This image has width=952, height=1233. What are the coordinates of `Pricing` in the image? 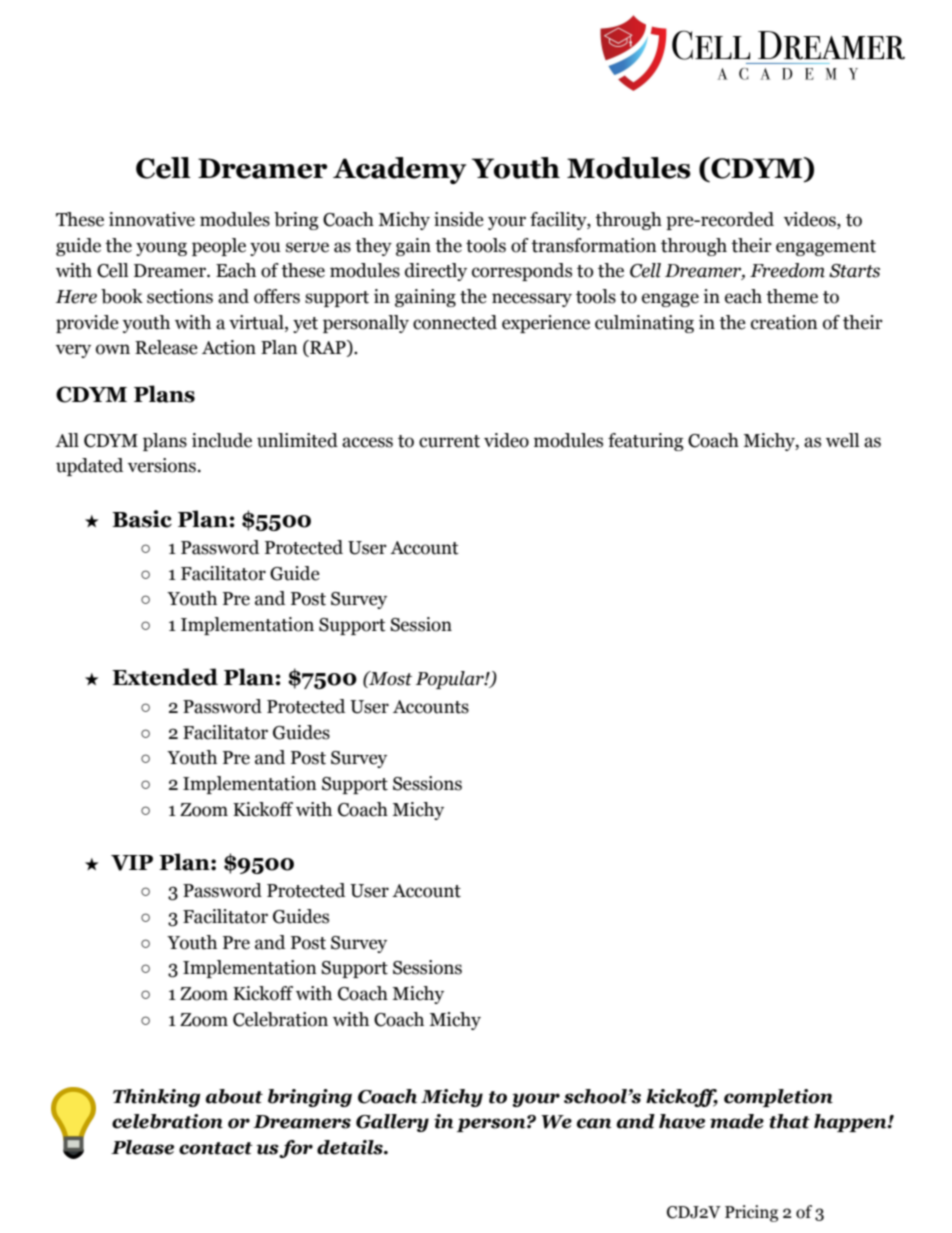 It's located at (751, 1213).
